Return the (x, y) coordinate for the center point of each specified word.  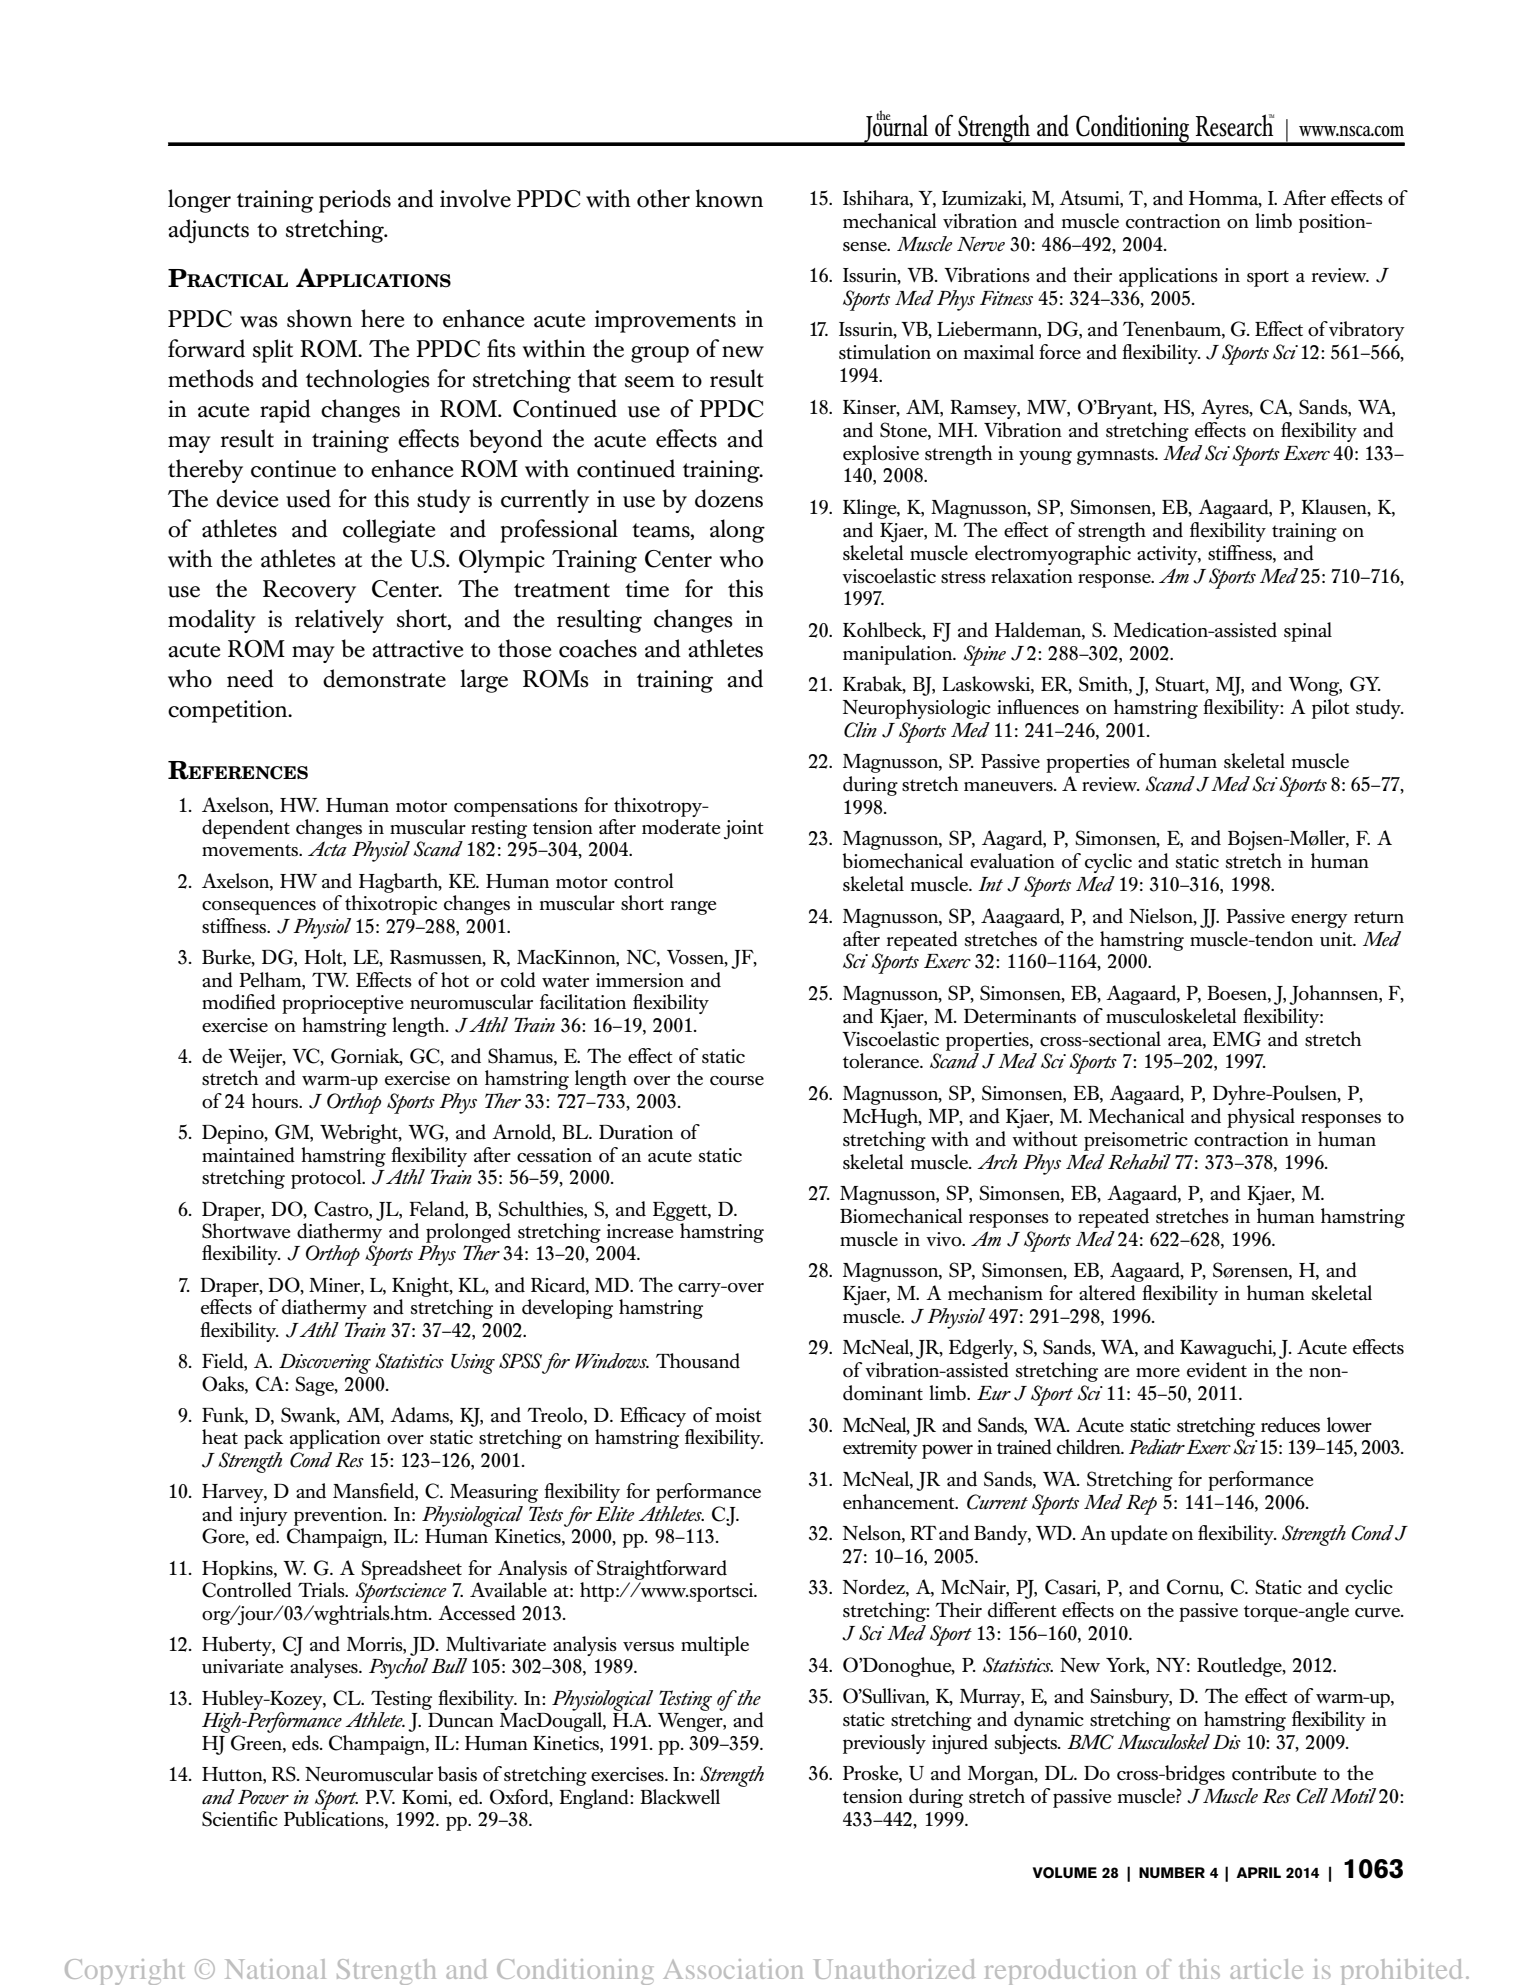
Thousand (698, 1361)
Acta (327, 848)
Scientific (240, 1819)
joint (744, 829)
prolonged (468, 1233)
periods (355, 201)
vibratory (1367, 331)
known (729, 198)
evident (1217, 1370)
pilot (1331, 709)
